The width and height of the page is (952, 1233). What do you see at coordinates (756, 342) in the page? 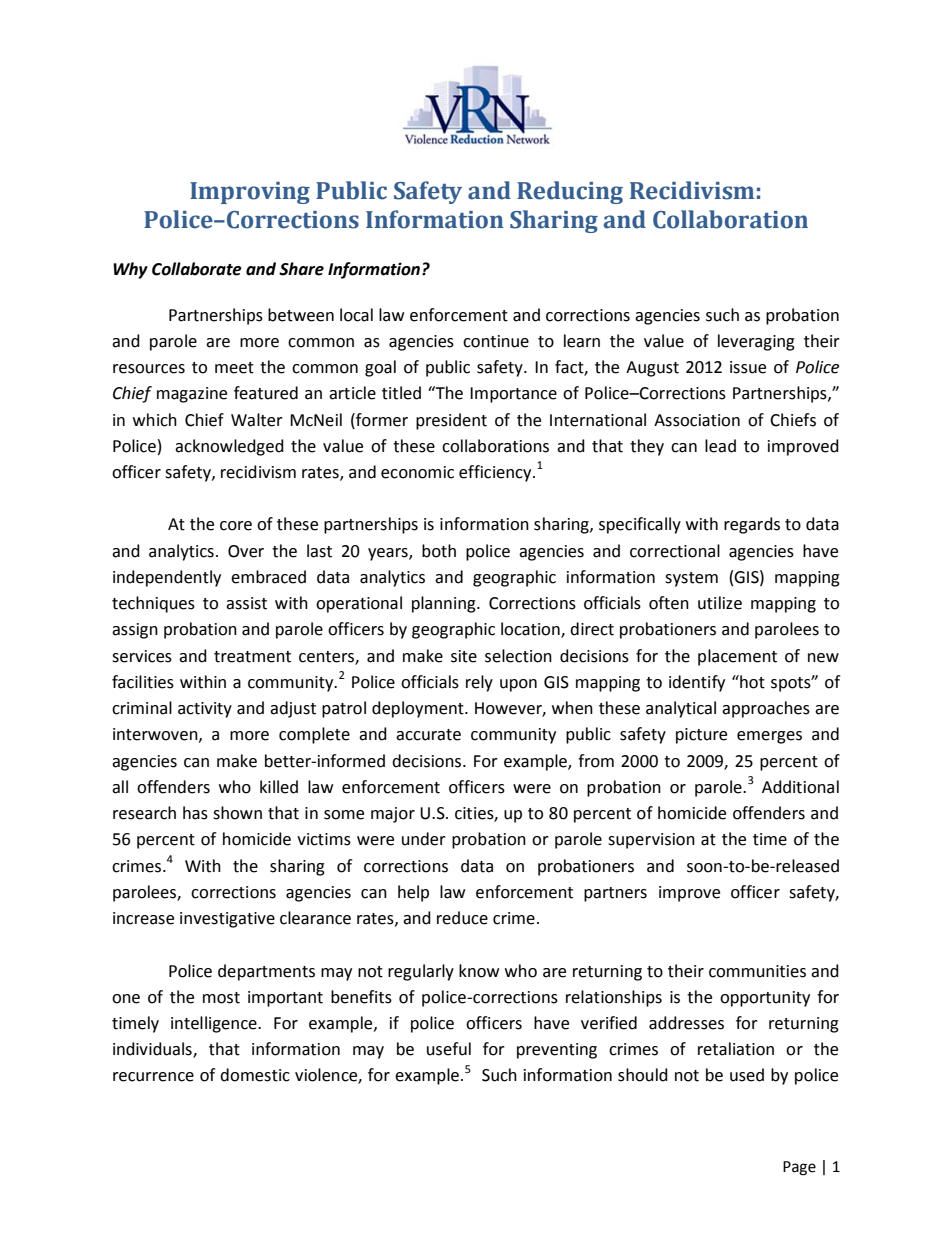
I see `leveraging` at bounding box center [756, 342].
